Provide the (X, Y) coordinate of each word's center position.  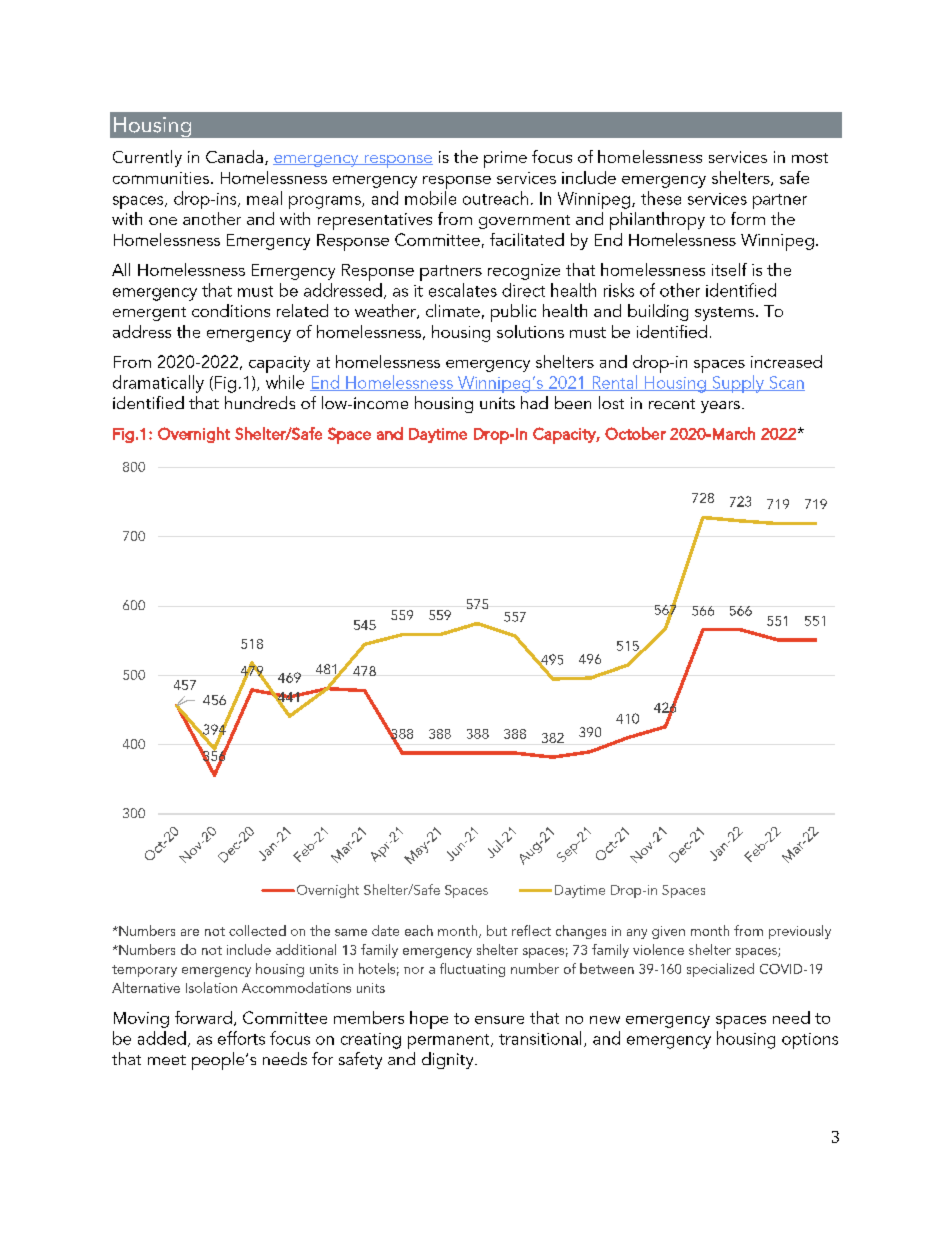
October (635, 433)
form (748, 218)
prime (505, 159)
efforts (241, 1038)
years (720, 407)
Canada (234, 156)
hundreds (260, 402)
